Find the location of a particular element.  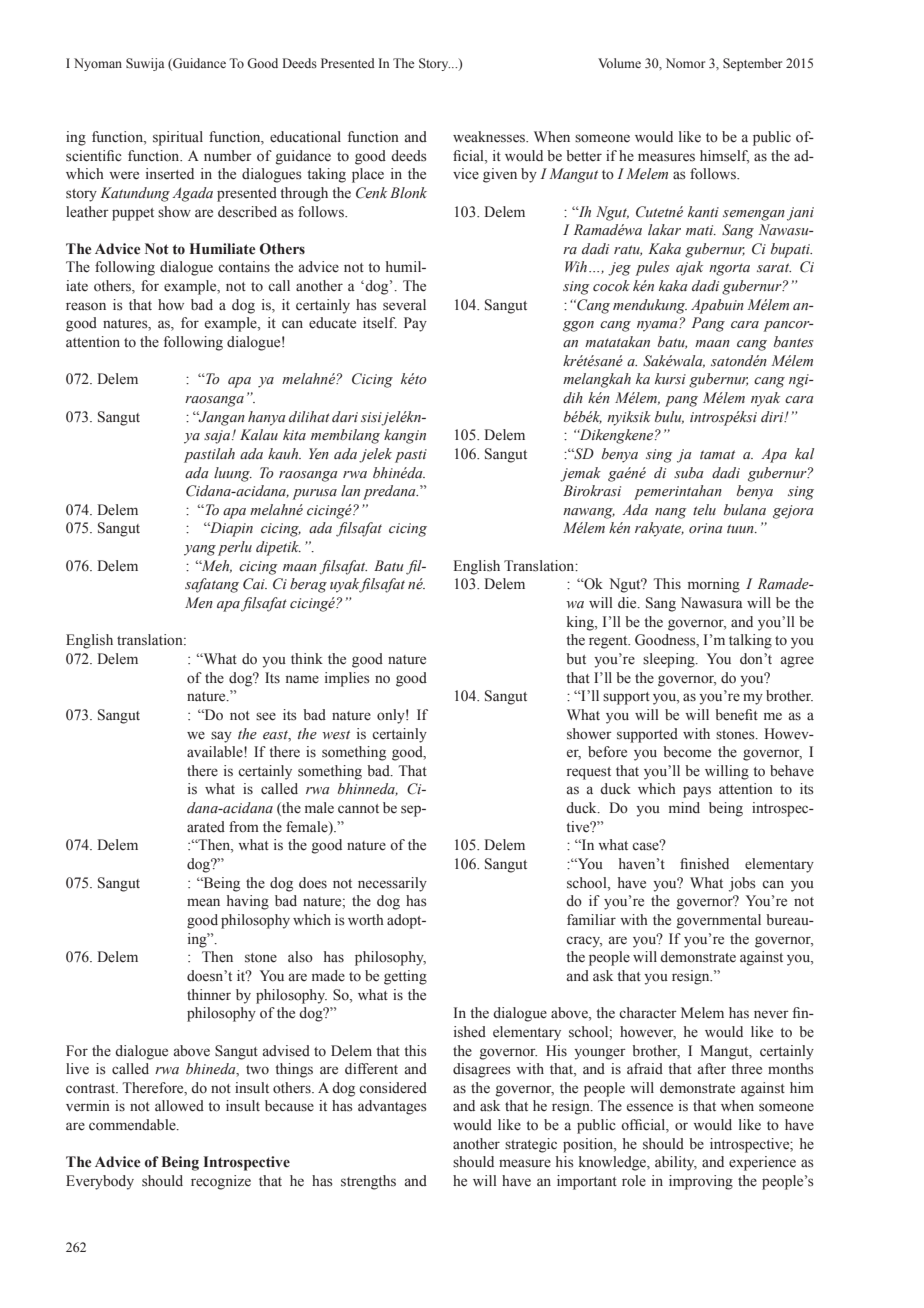

implies is located at coordinates (347, 679).
